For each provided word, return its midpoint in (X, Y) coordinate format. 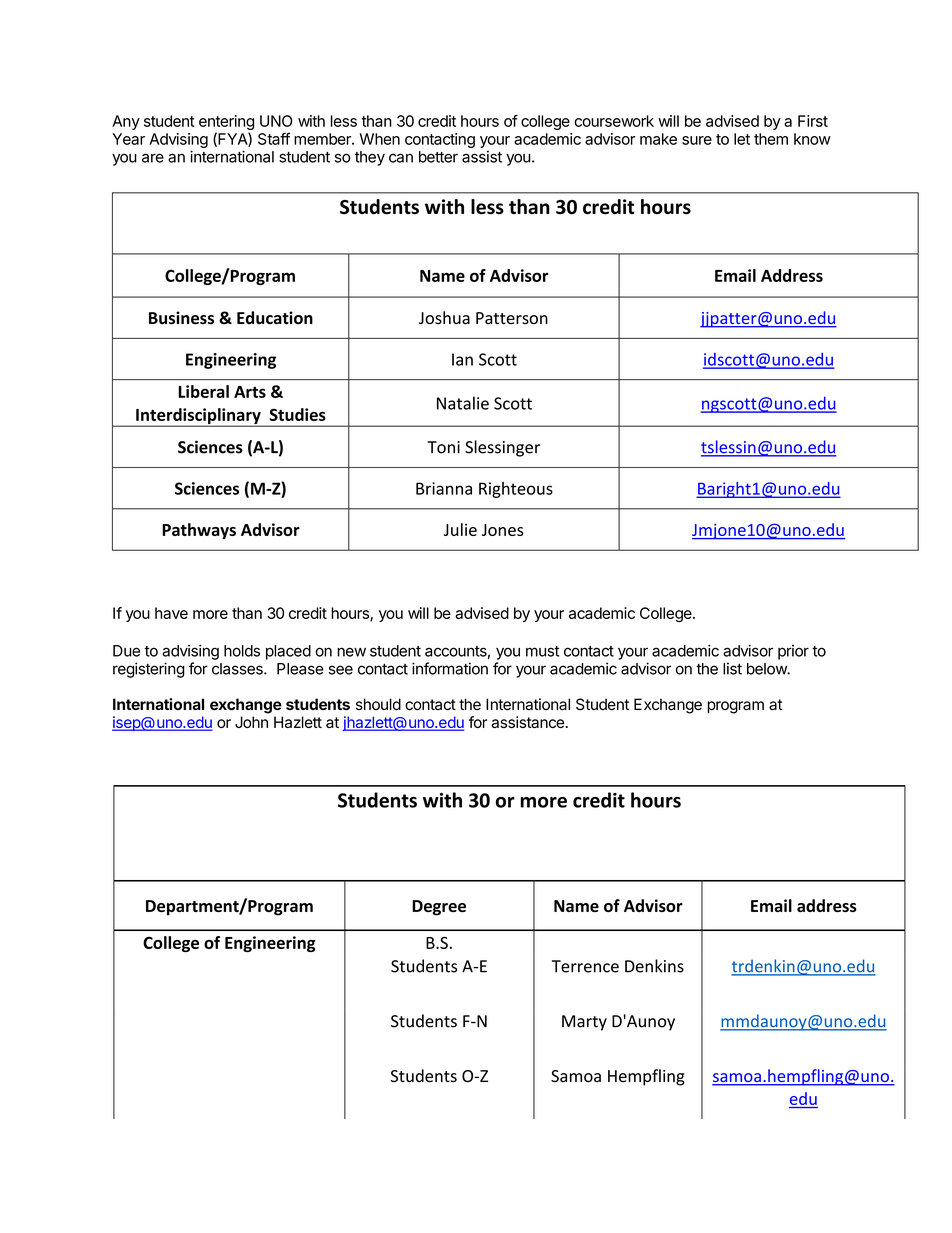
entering (226, 124)
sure (697, 140)
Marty (584, 1023)
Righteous (516, 490)
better (438, 157)
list (732, 668)
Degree (439, 908)
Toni (443, 447)
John (251, 722)
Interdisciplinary (198, 417)
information (450, 668)
